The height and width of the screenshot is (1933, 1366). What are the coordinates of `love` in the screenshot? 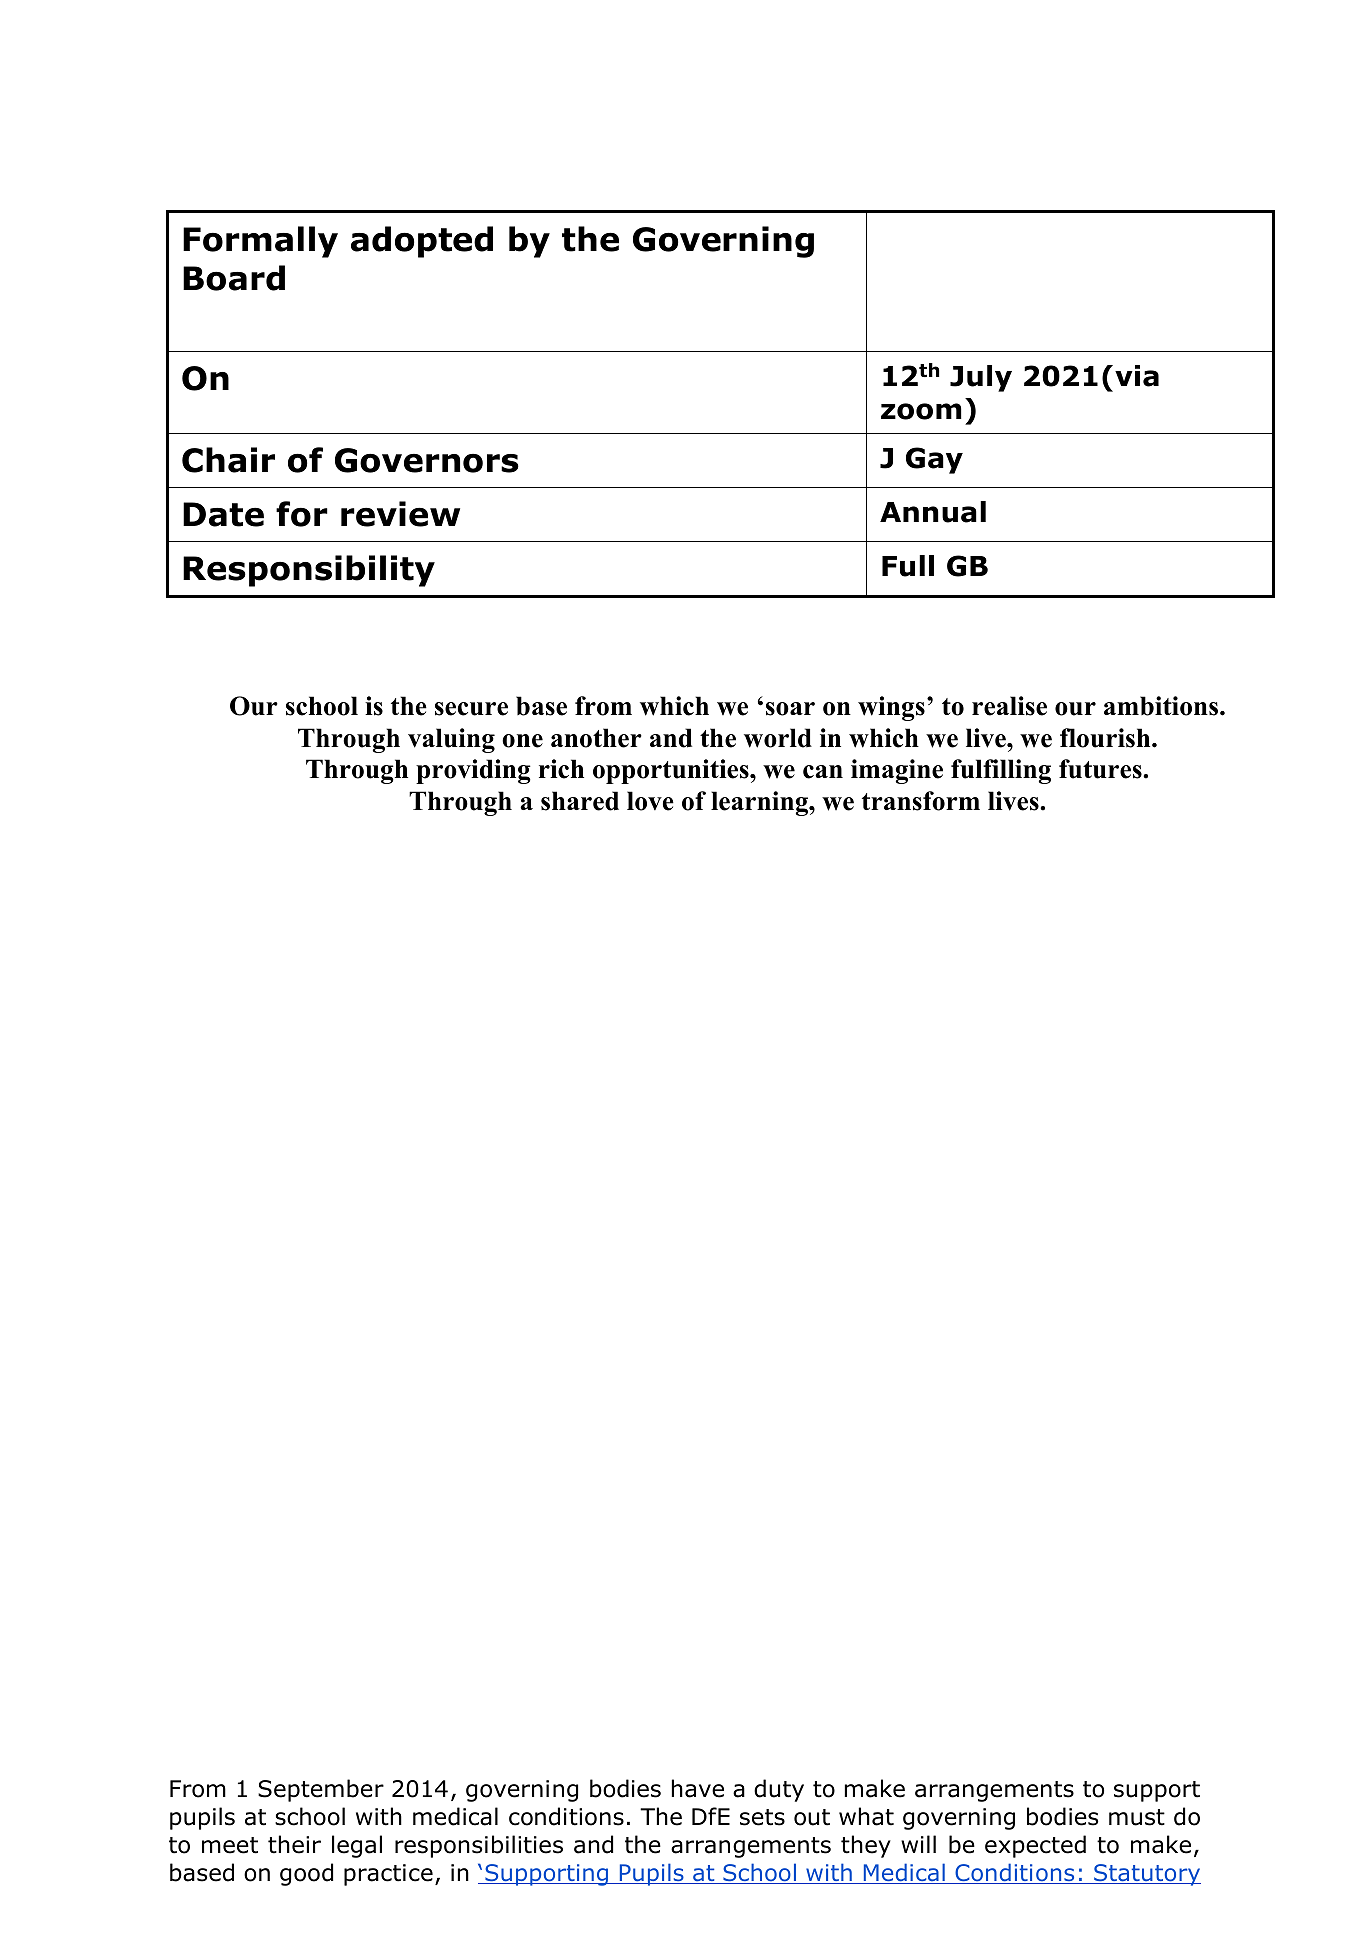 It's located at (650, 801).
